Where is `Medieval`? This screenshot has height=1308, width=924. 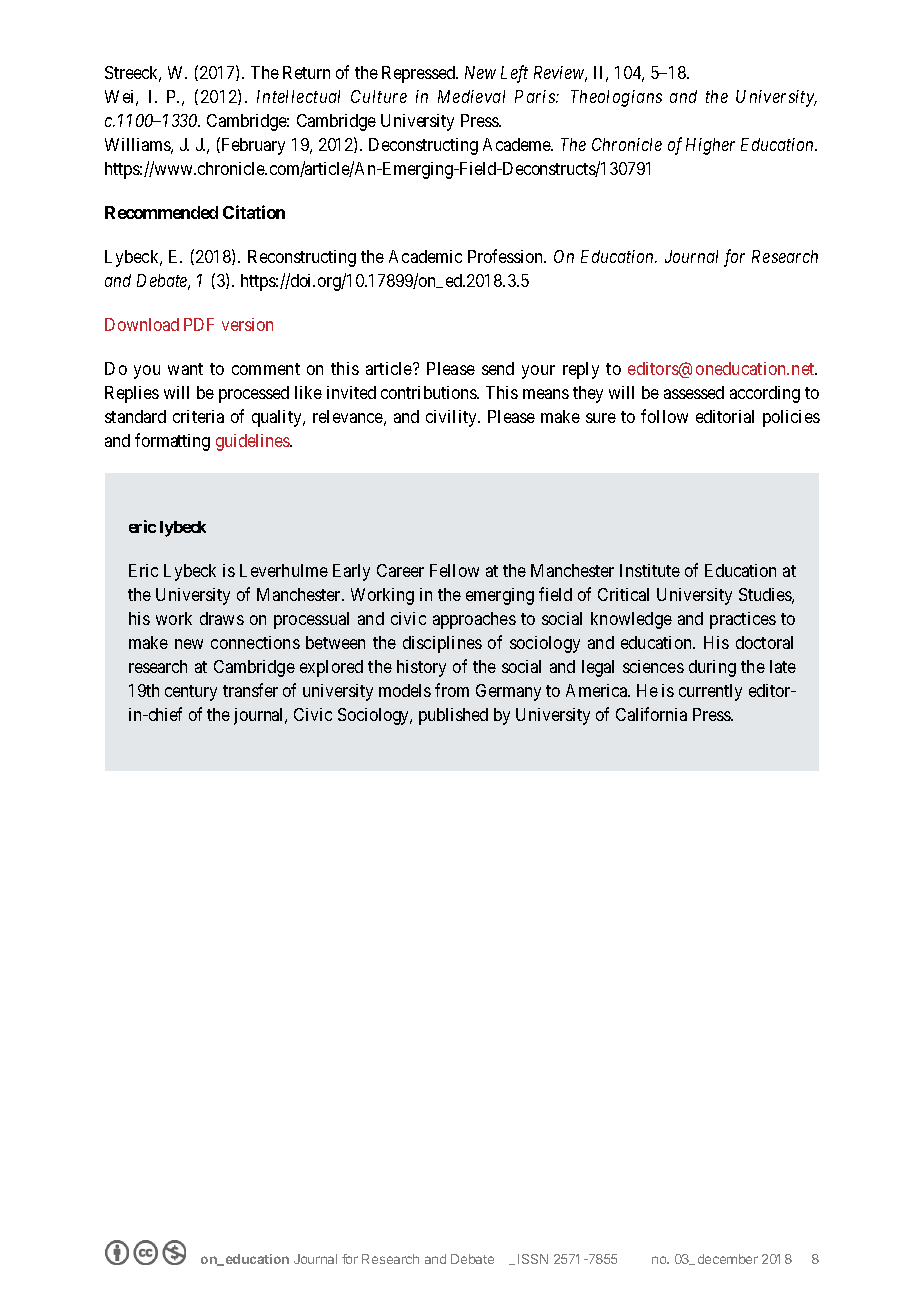 Medieval is located at coordinates (471, 96).
